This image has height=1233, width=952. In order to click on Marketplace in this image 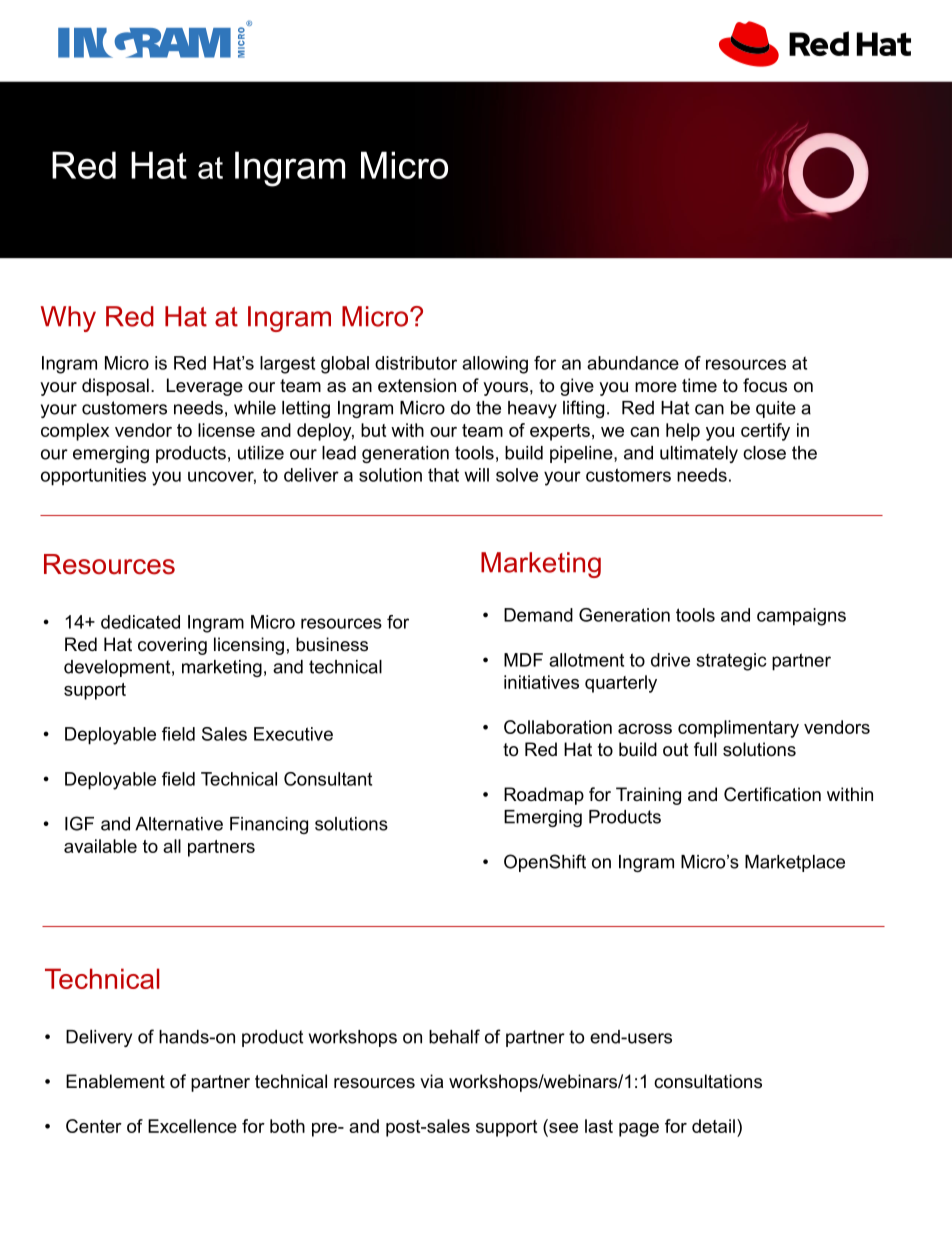, I will do `click(795, 863)`.
